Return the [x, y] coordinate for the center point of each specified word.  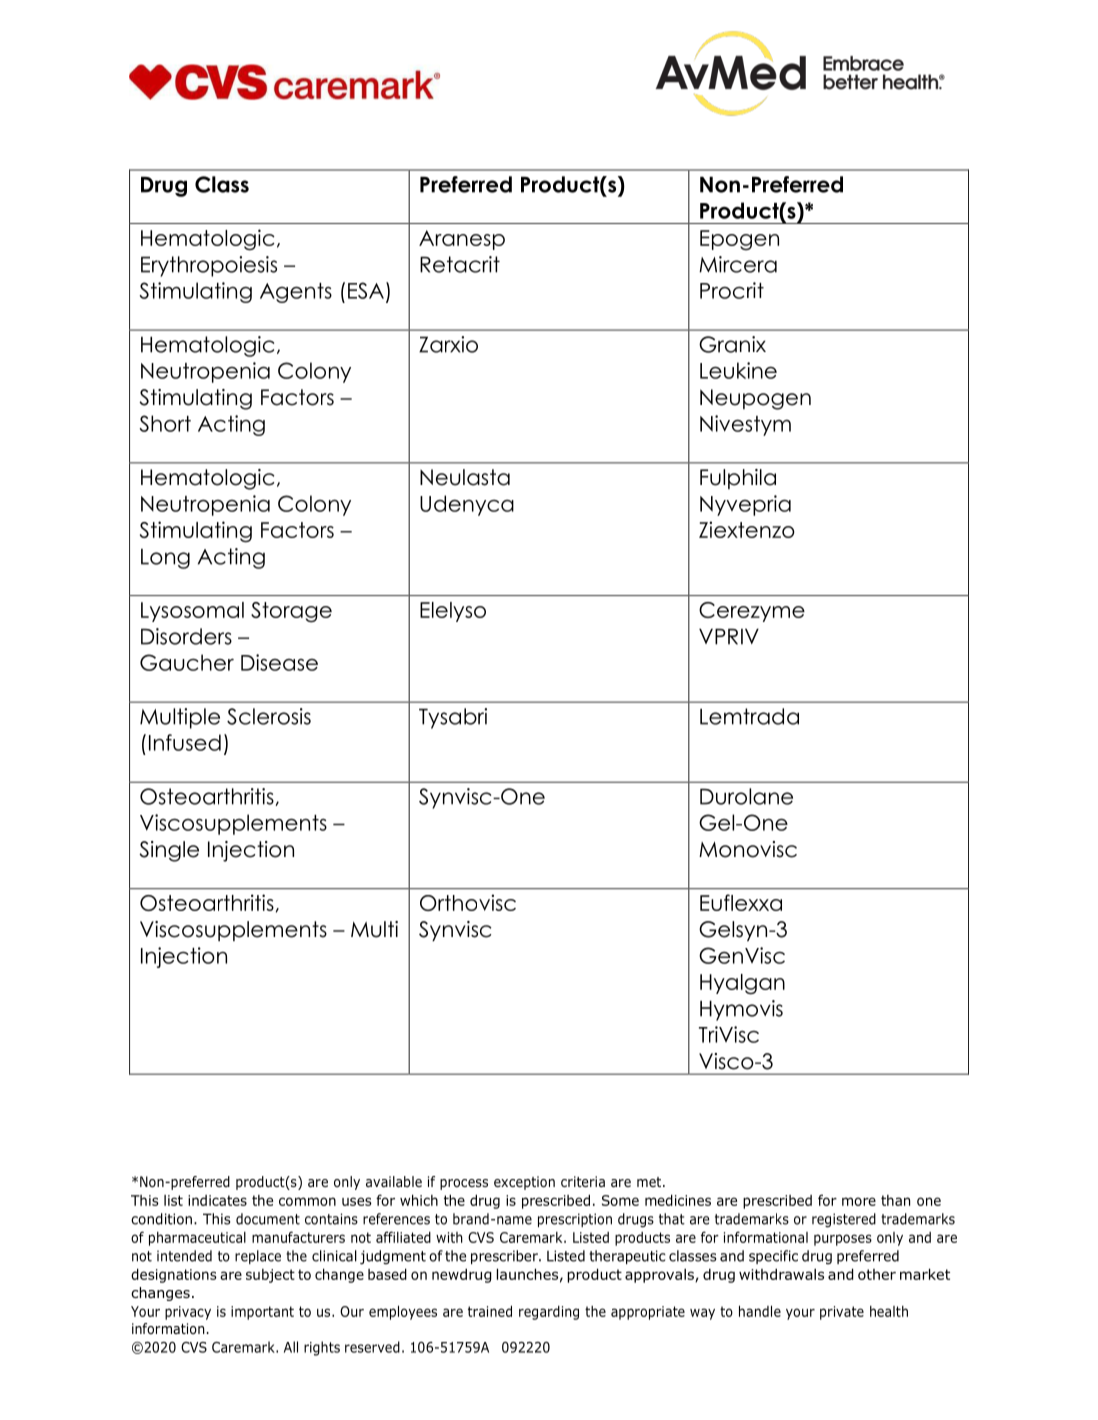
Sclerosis [269, 716]
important [262, 1313]
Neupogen [755, 399]
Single [169, 851]
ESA [366, 290]
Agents [296, 293]
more [859, 1201]
